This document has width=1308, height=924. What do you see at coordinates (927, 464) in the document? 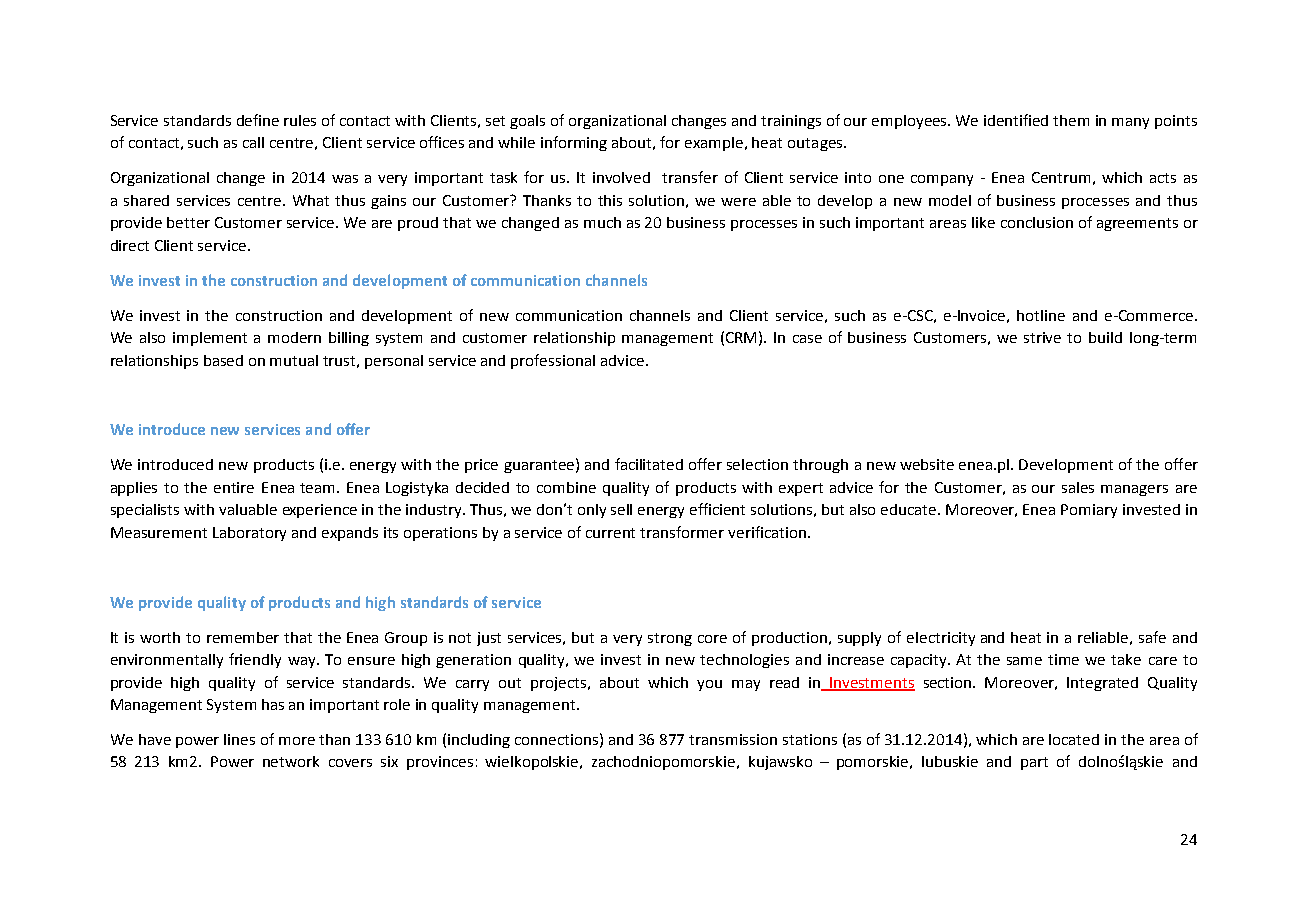
I see `website` at bounding box center [927, 464].
